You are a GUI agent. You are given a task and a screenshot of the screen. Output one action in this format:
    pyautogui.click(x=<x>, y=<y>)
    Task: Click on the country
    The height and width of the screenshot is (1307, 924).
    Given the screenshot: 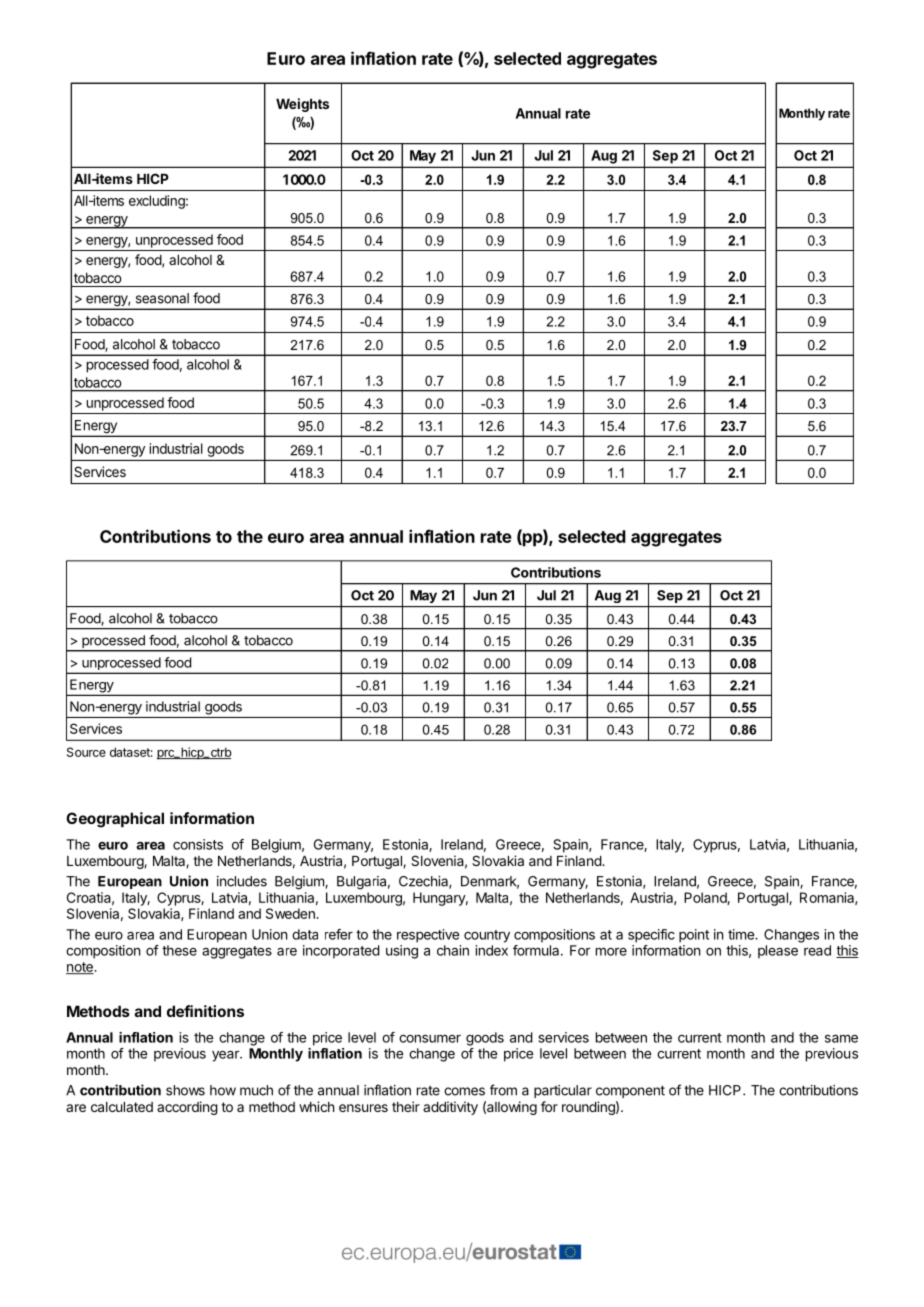 What is the action you would take?
    pyautogui.click(x=487, y=936)
